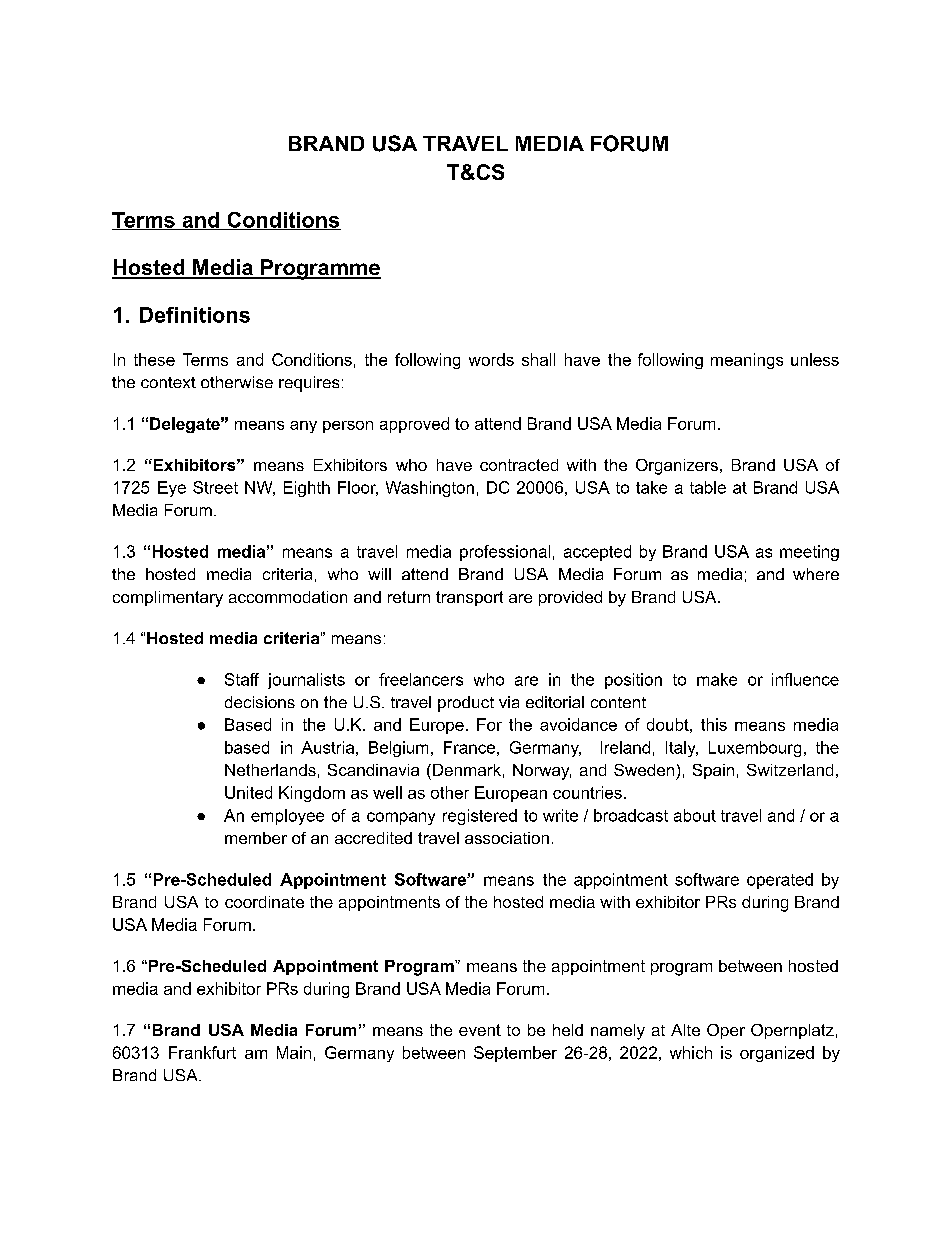 Image resolution: width=952 pixels, height=1233 pixels. I want to click on meeting, so click(809, 553).
